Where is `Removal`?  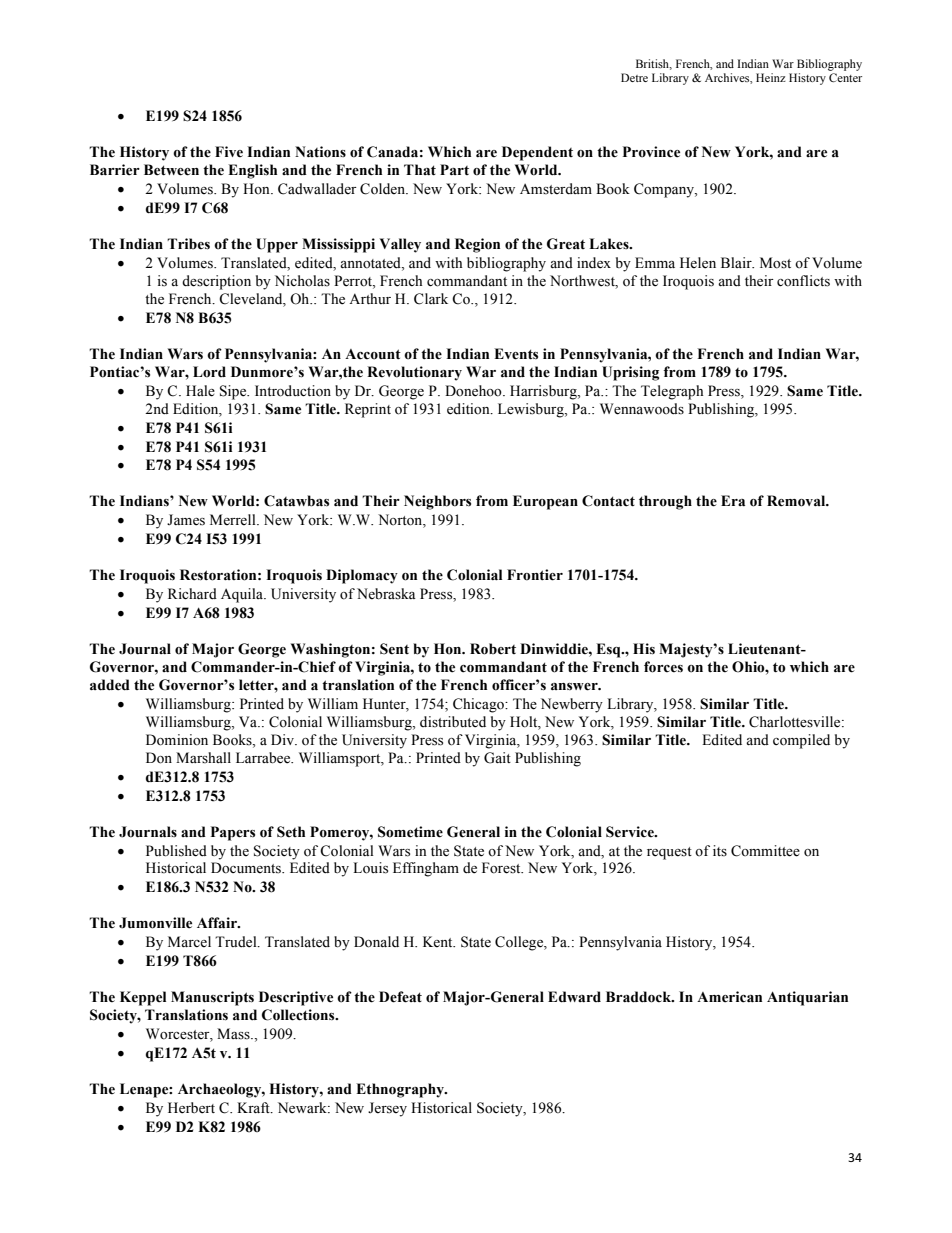 Removal is located at coordinates (797, 501).
